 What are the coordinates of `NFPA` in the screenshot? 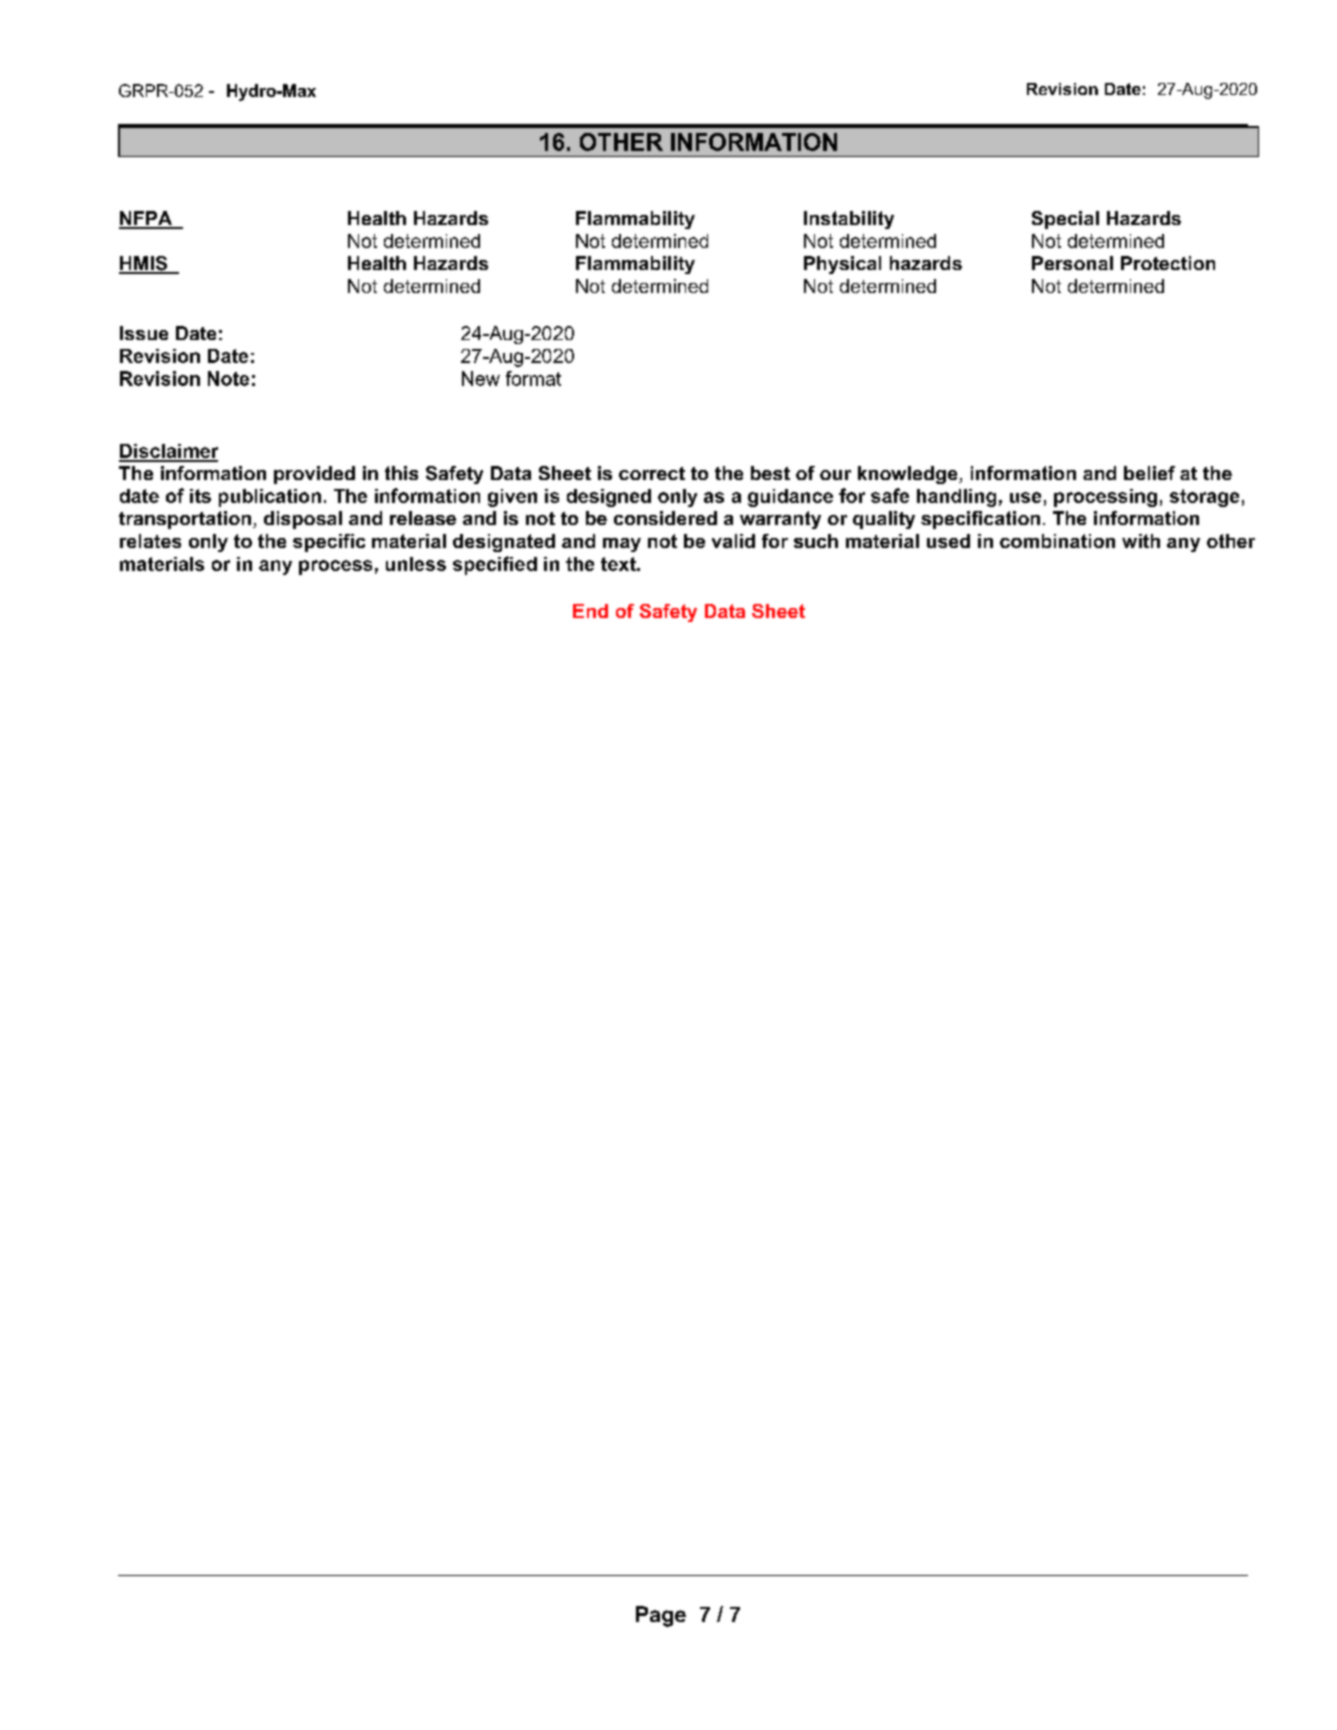 It's located at (147, 219).
